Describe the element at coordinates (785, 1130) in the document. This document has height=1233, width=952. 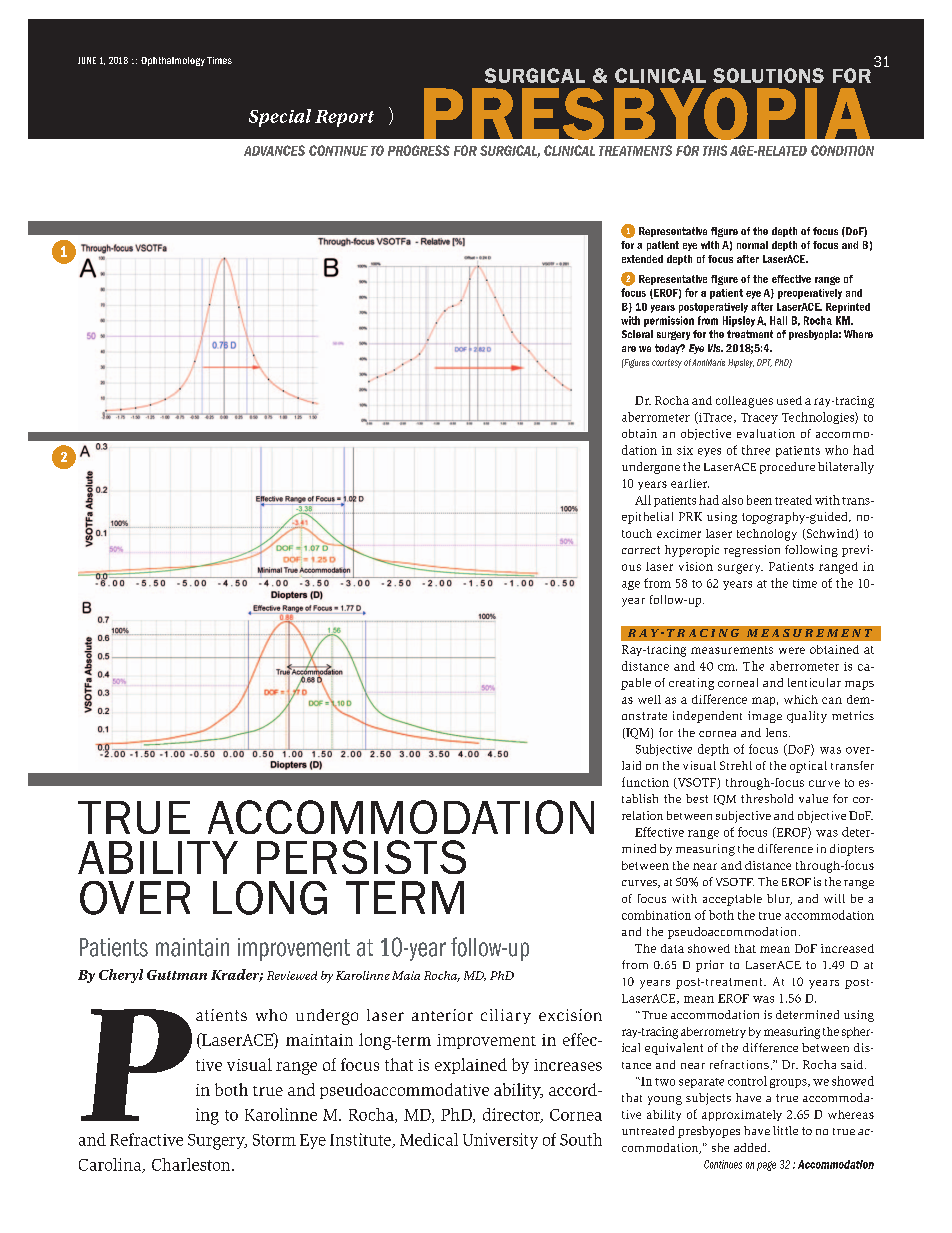
I see `little` at that location.
